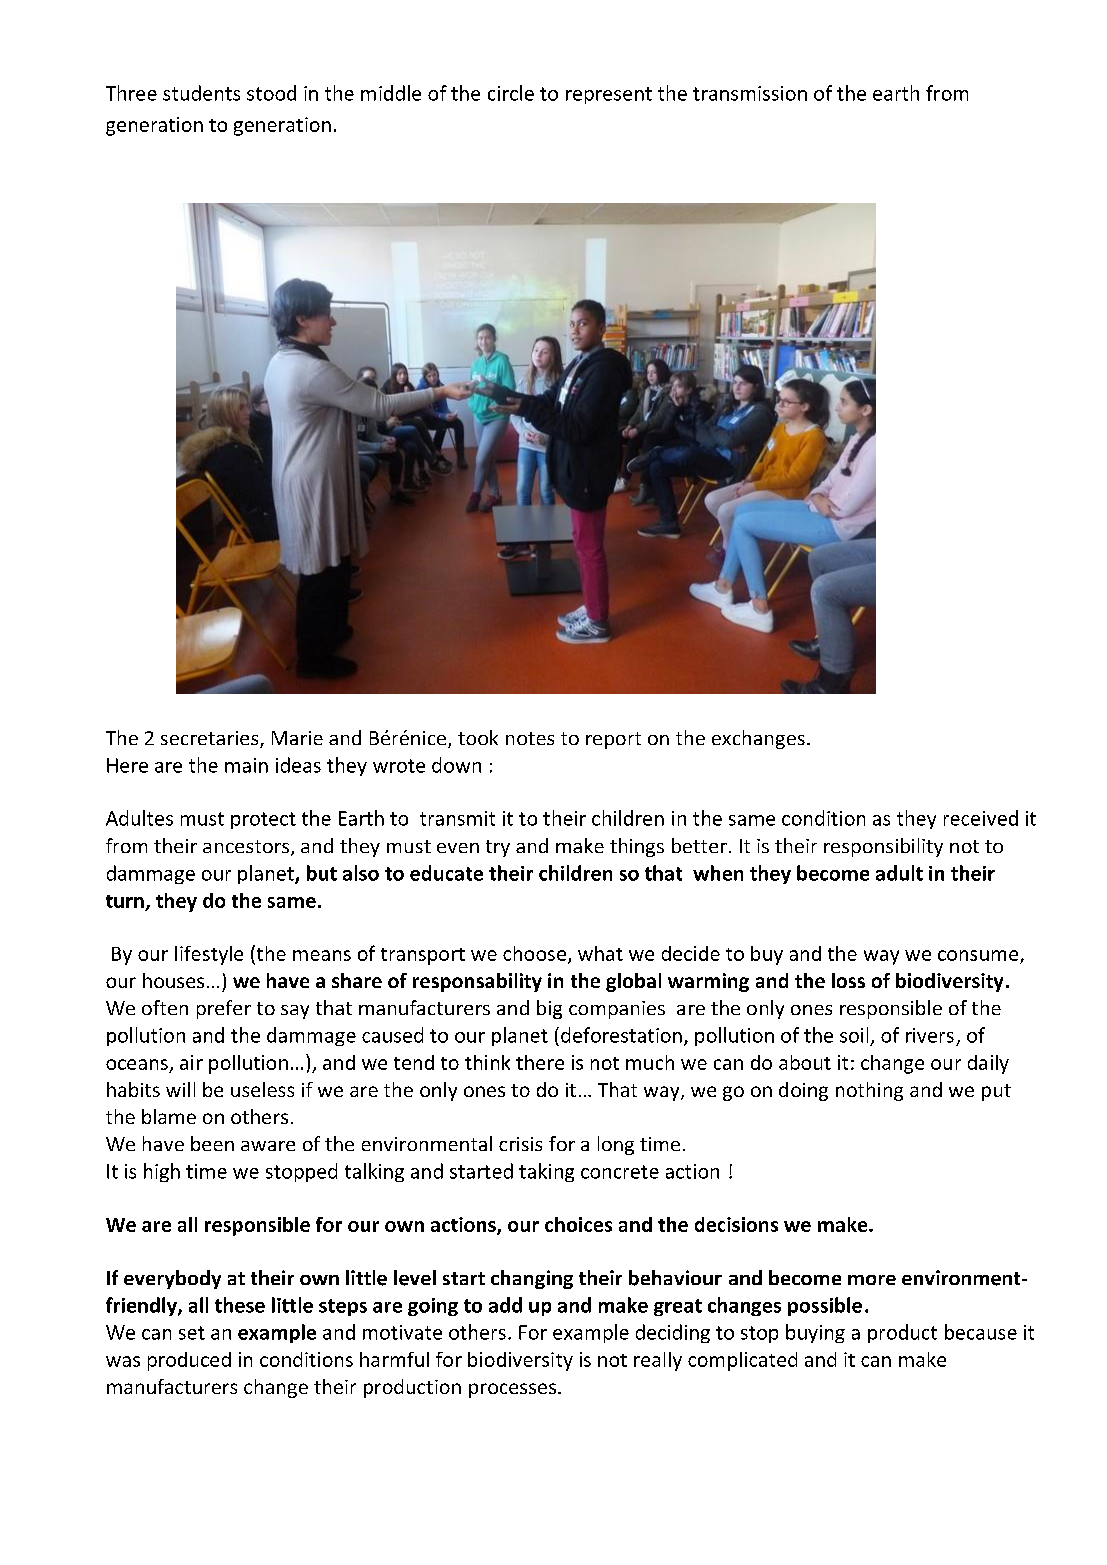  I want to click on secretaries, so click(211, 739).
